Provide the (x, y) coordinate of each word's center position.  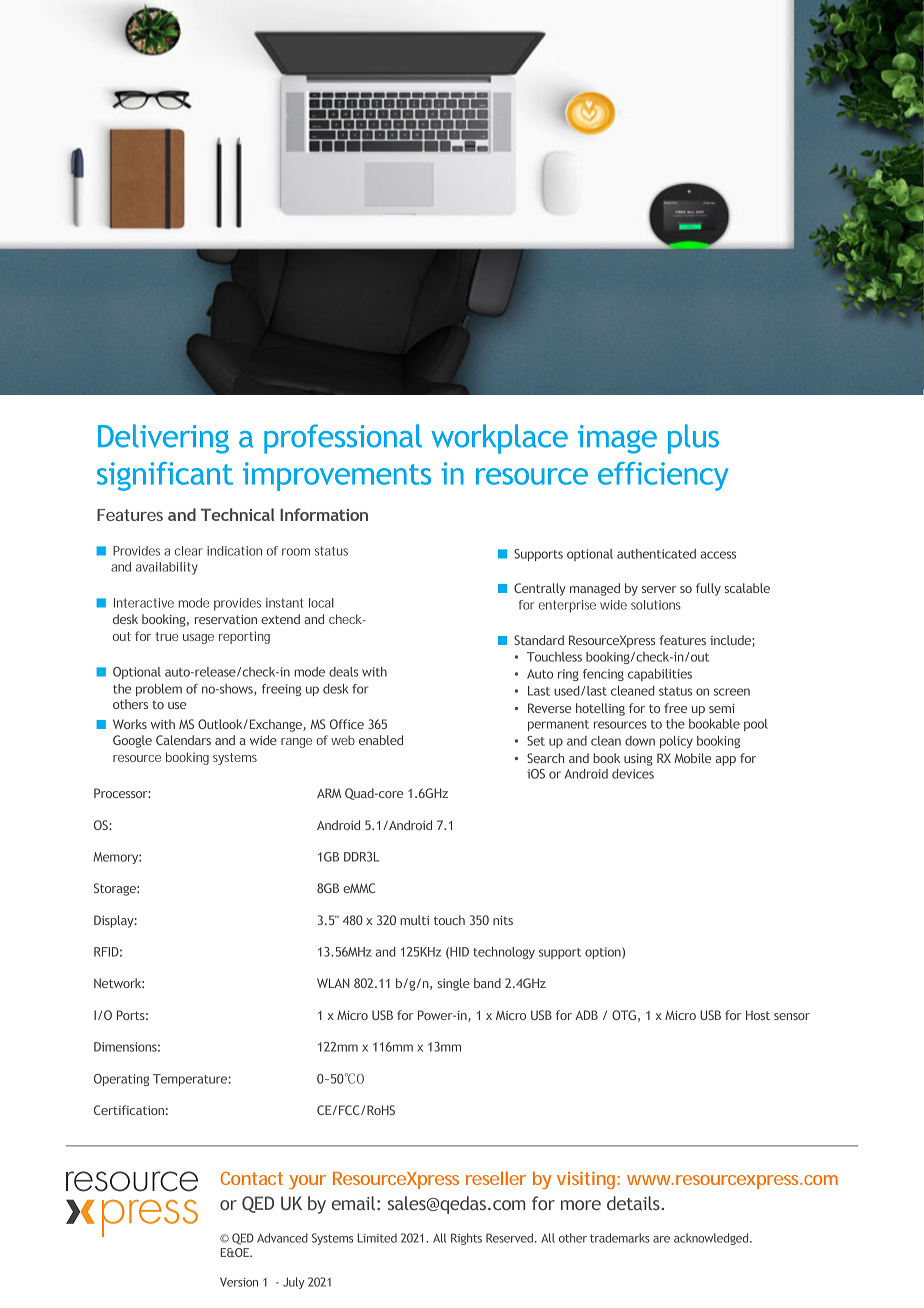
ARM (329, 793)
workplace (499, 439)
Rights (466, 1239)
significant (165, 476)
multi (414, 920)
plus (693, 439)
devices (633, 774)
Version (239, 1282)
